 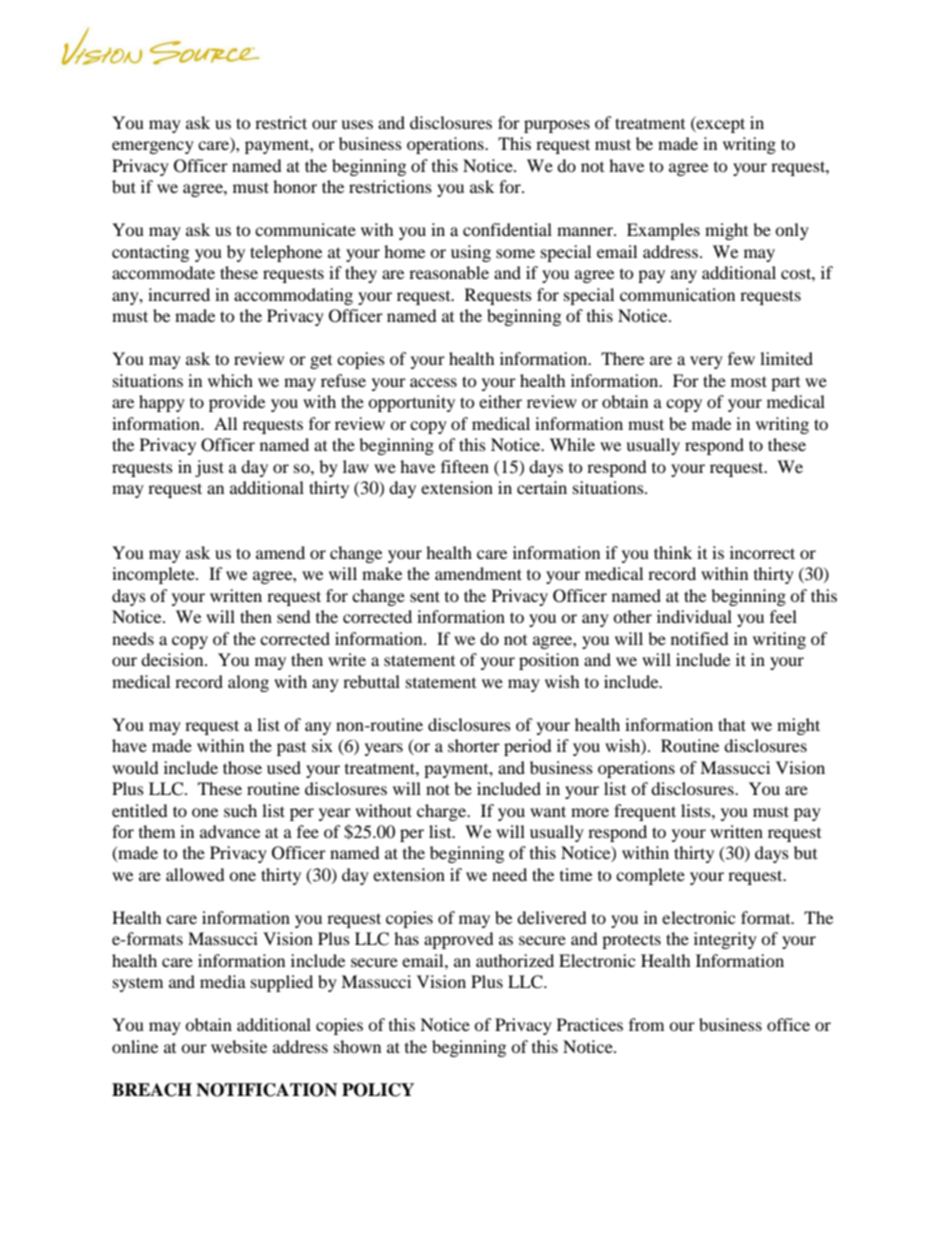 I want to click on sent, so click(x=425, y=596).
